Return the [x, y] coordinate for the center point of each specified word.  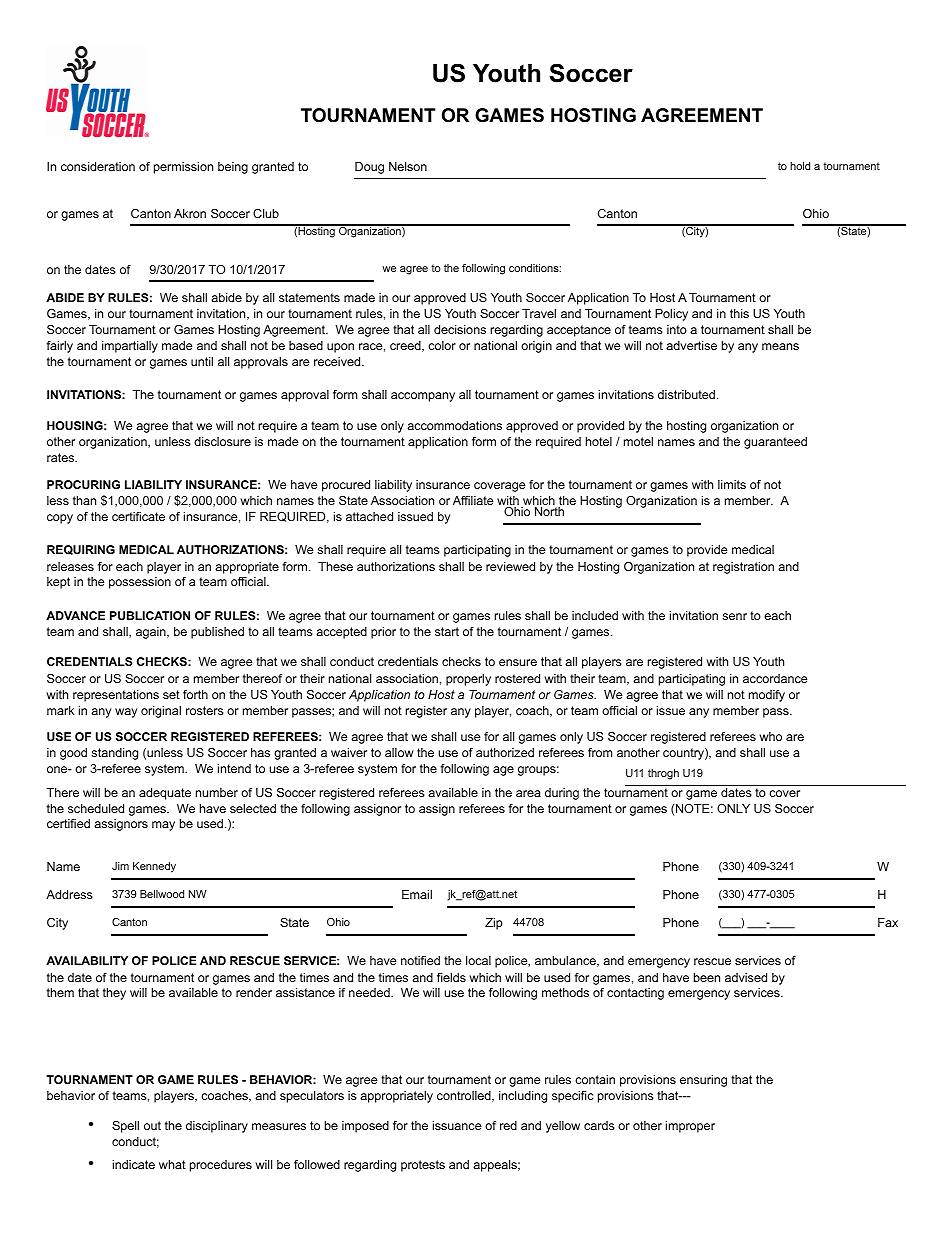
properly [468, 680]
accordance [775, 678]
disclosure [222, 441]
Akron [190, 213]
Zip [494, 924]
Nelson [408, 166]
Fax [888, 922]
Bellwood [162, 894]
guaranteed [775, 443]
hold [800, 166]
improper [690, 1127]
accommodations [454, 425]
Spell [125, 1127]
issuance [457, 1125]
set [171, 694]
